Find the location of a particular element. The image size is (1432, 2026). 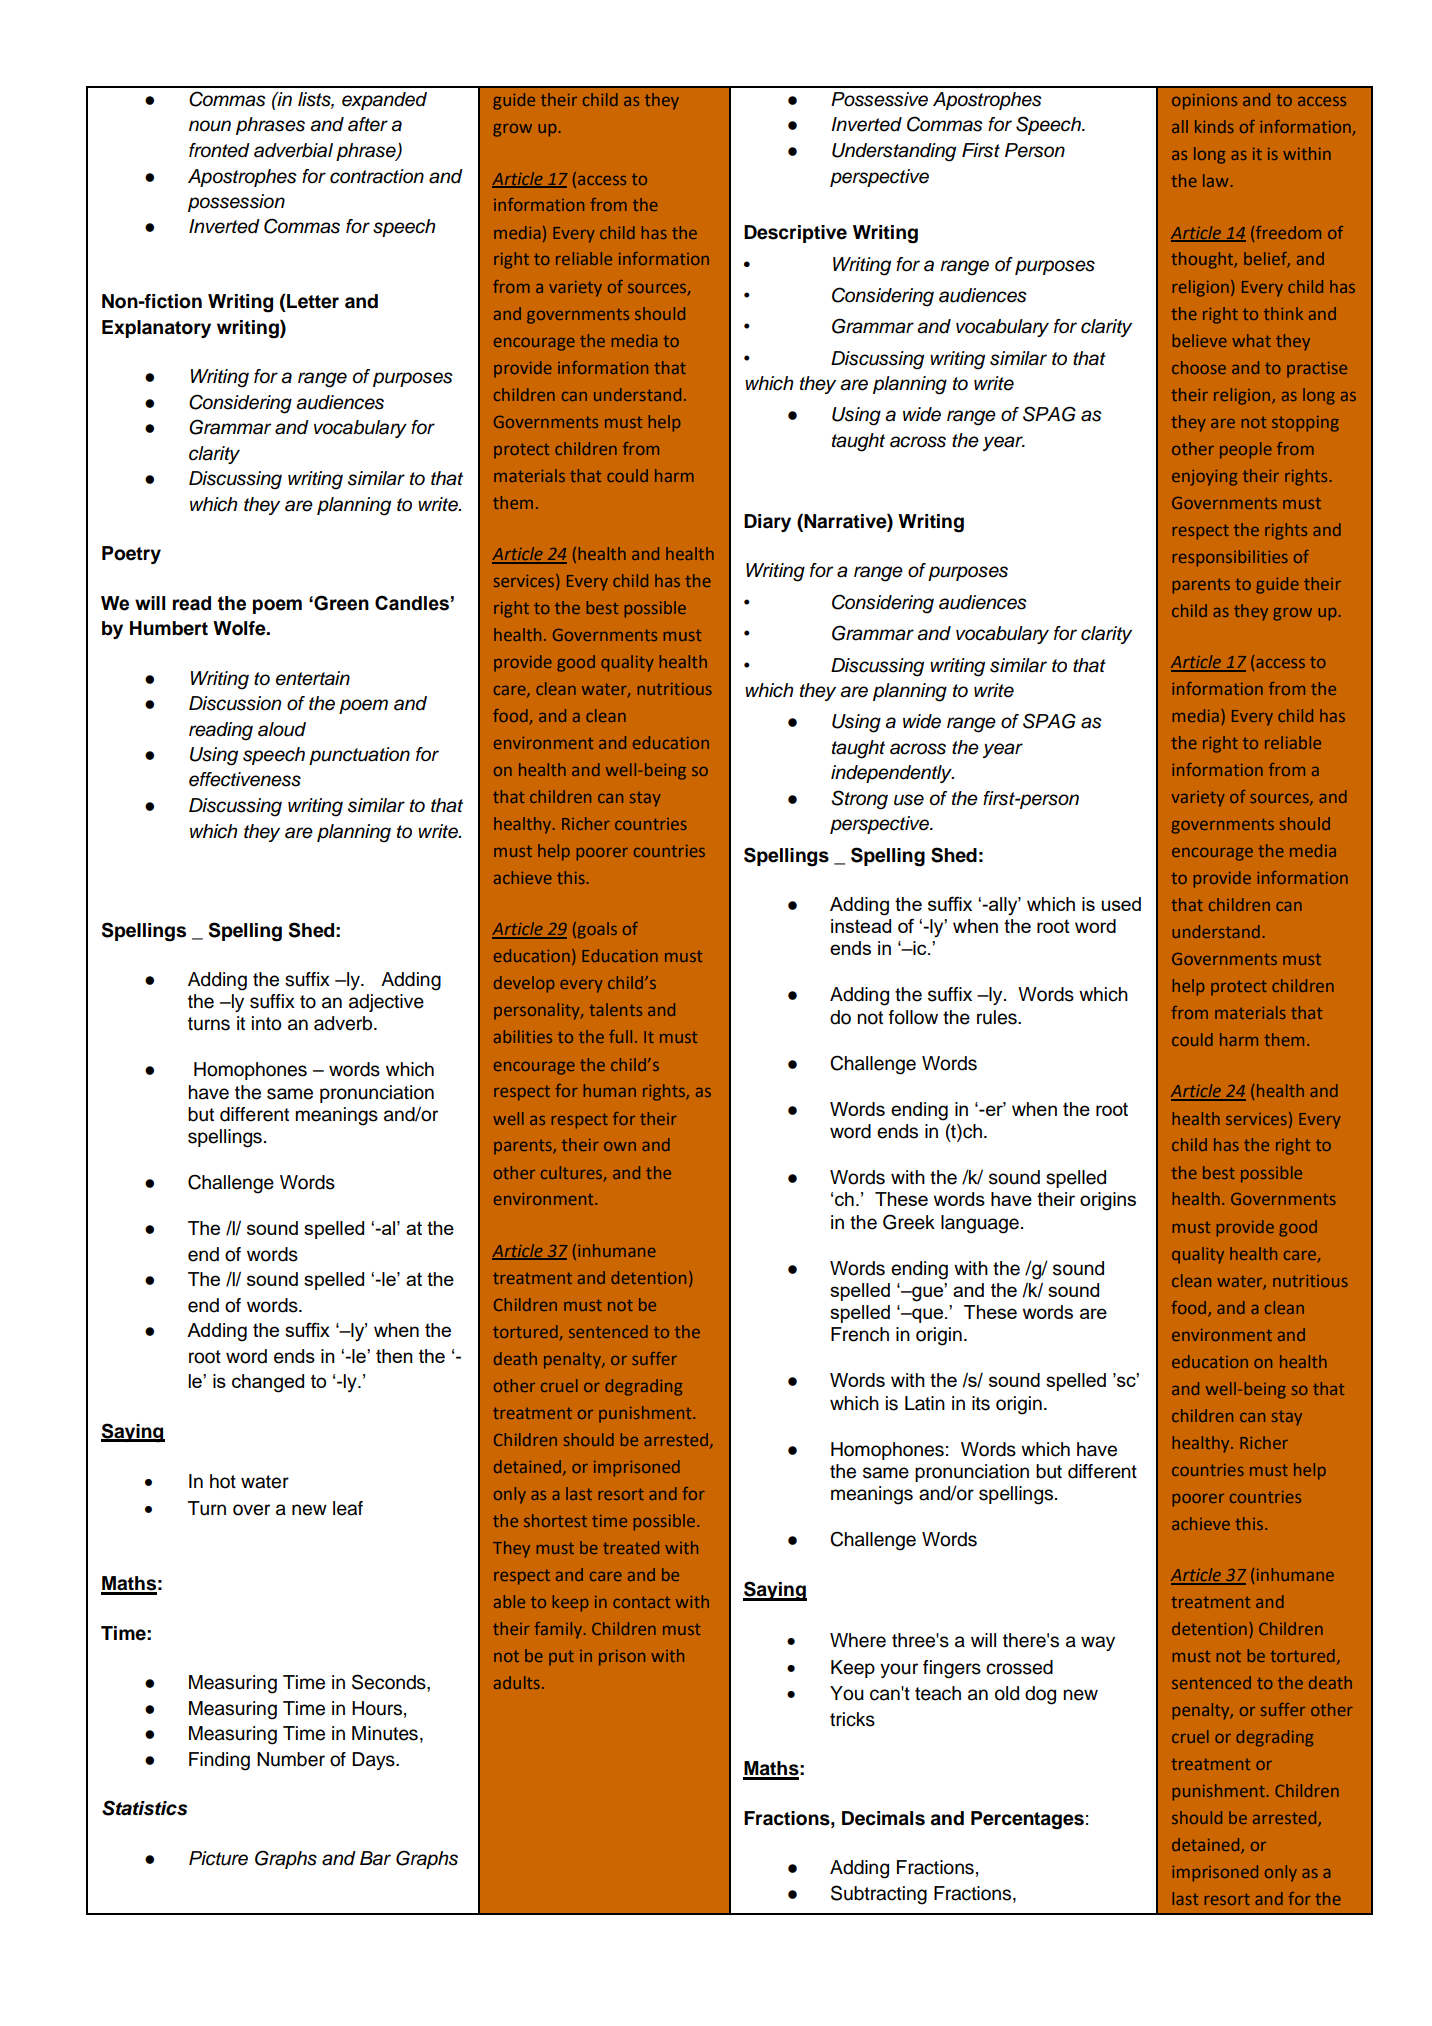

treated is located at coordinates (631, 1547).
